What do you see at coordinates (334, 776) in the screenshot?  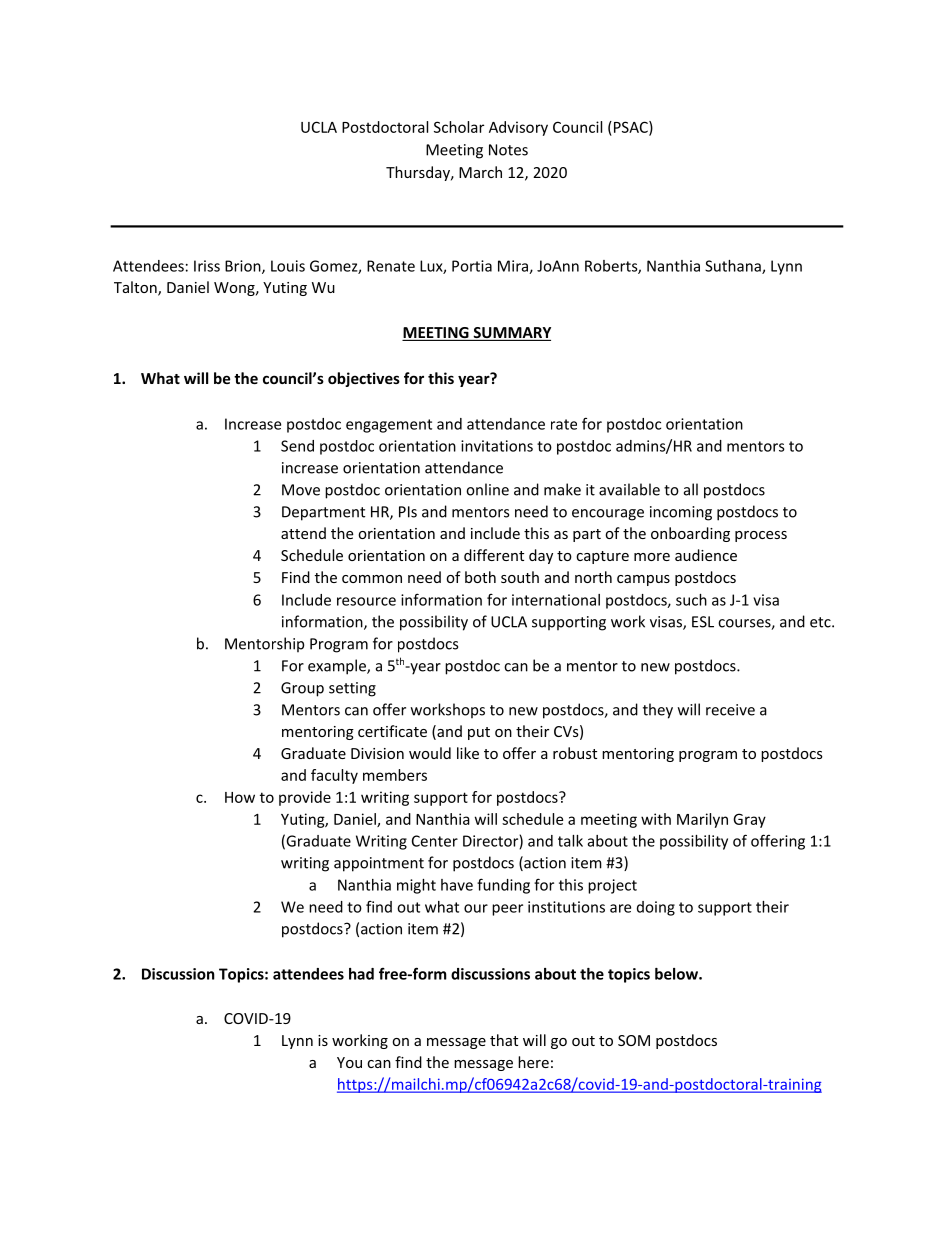 I see `faculty` at bounding box center [334, 776].
